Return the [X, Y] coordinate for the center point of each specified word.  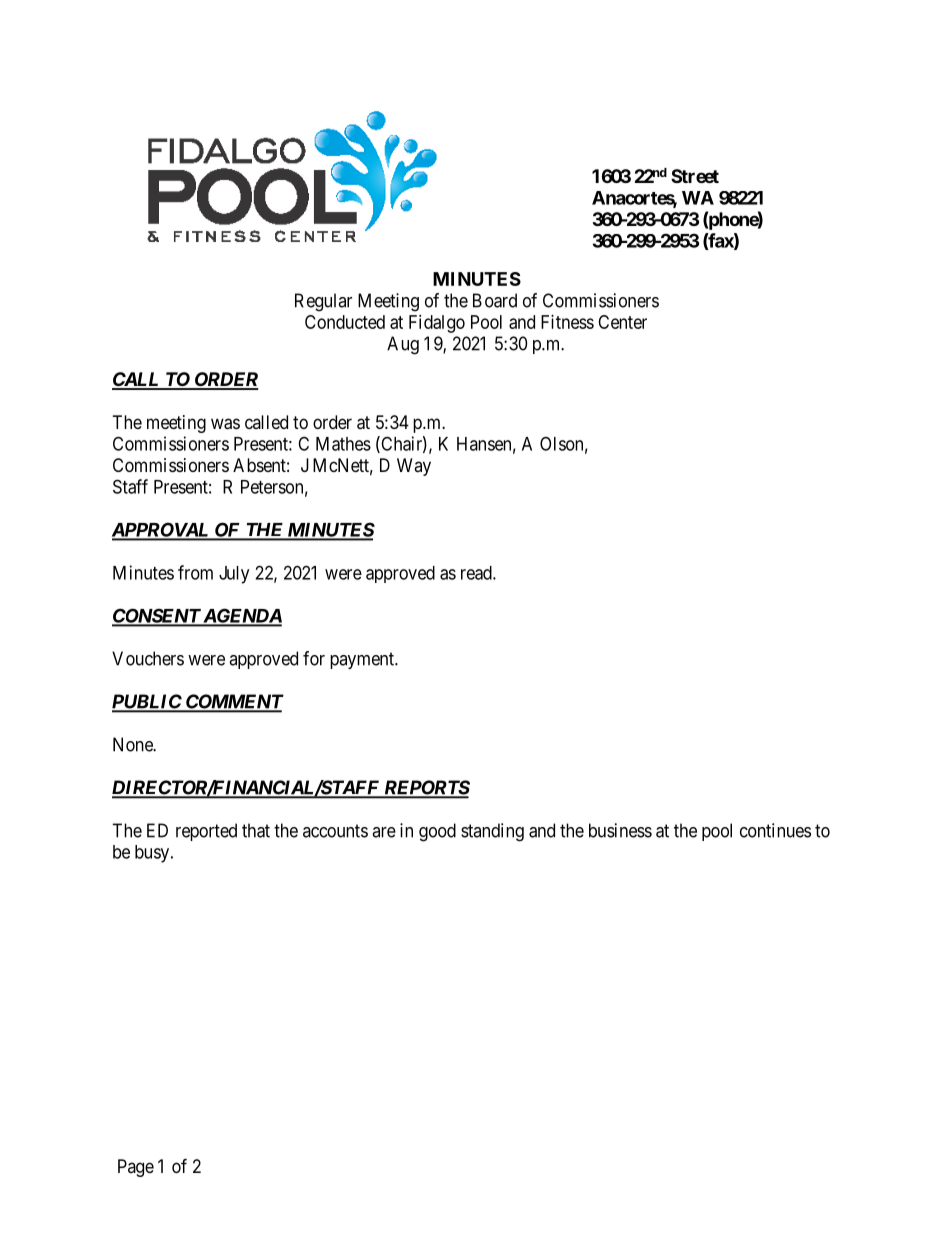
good [437, 832]
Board [495, 300]
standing [492, 832]
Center [622, 322]
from [195, 572]
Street [695, 176]
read [477, 573]
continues [775, 830]
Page [136, 1168]
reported [206, 832]
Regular [323, 302]
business [620, 830]
